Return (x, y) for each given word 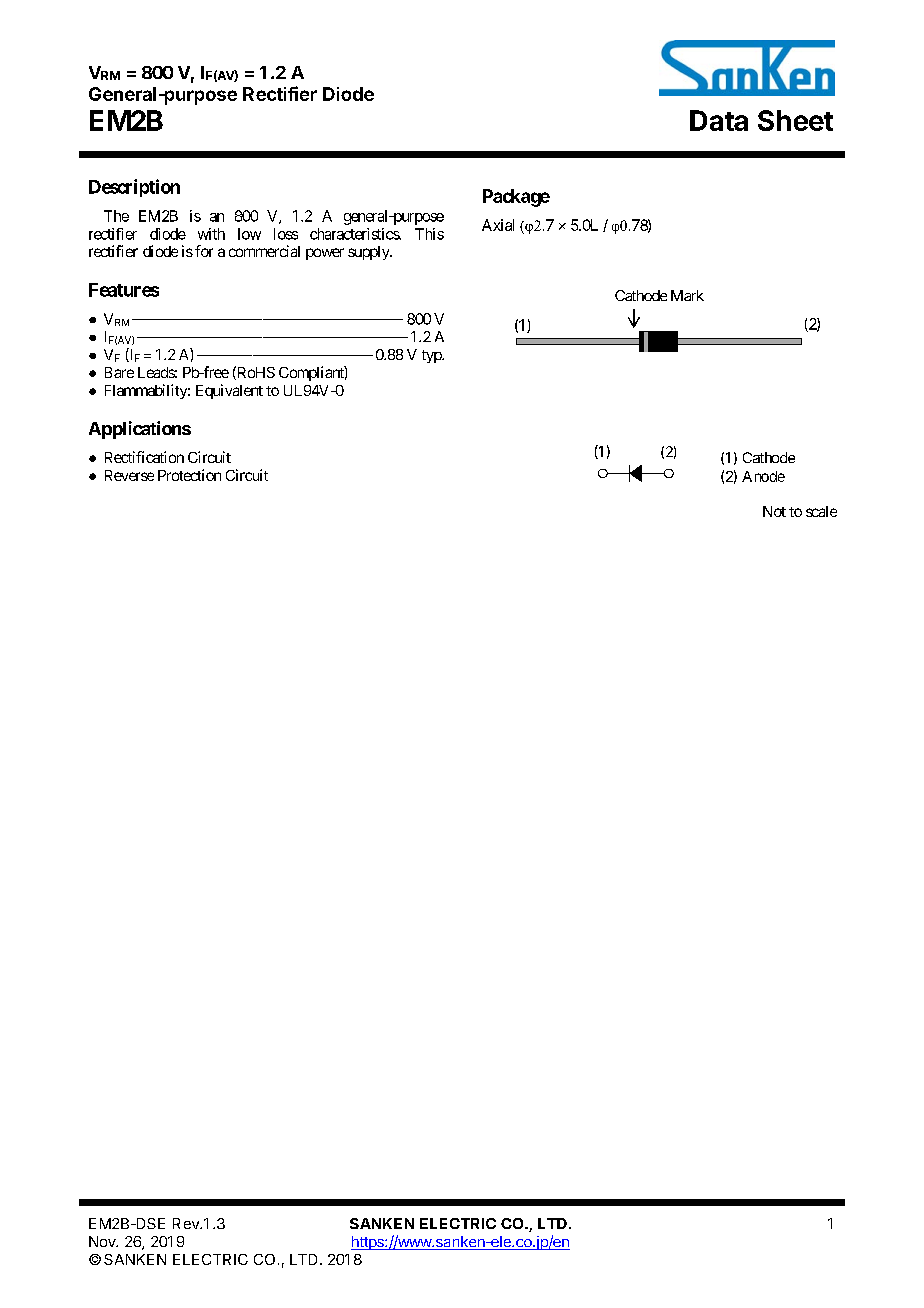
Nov (103, 1241)
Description (134, 188)
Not (774, 511)
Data (719, 120)
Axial (498, 225)
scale (821, 511)
